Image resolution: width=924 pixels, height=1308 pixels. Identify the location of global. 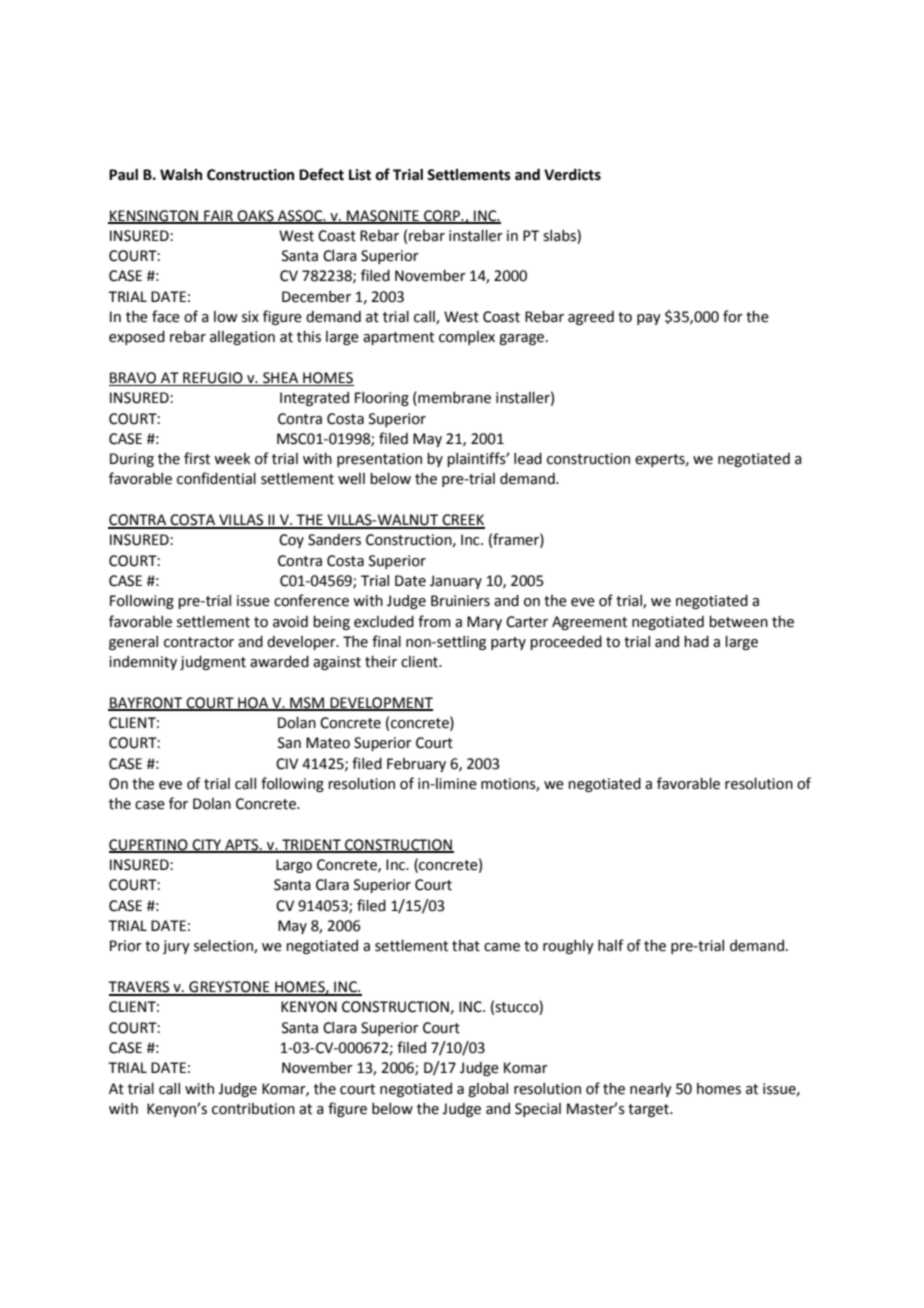
(488, 1090).
